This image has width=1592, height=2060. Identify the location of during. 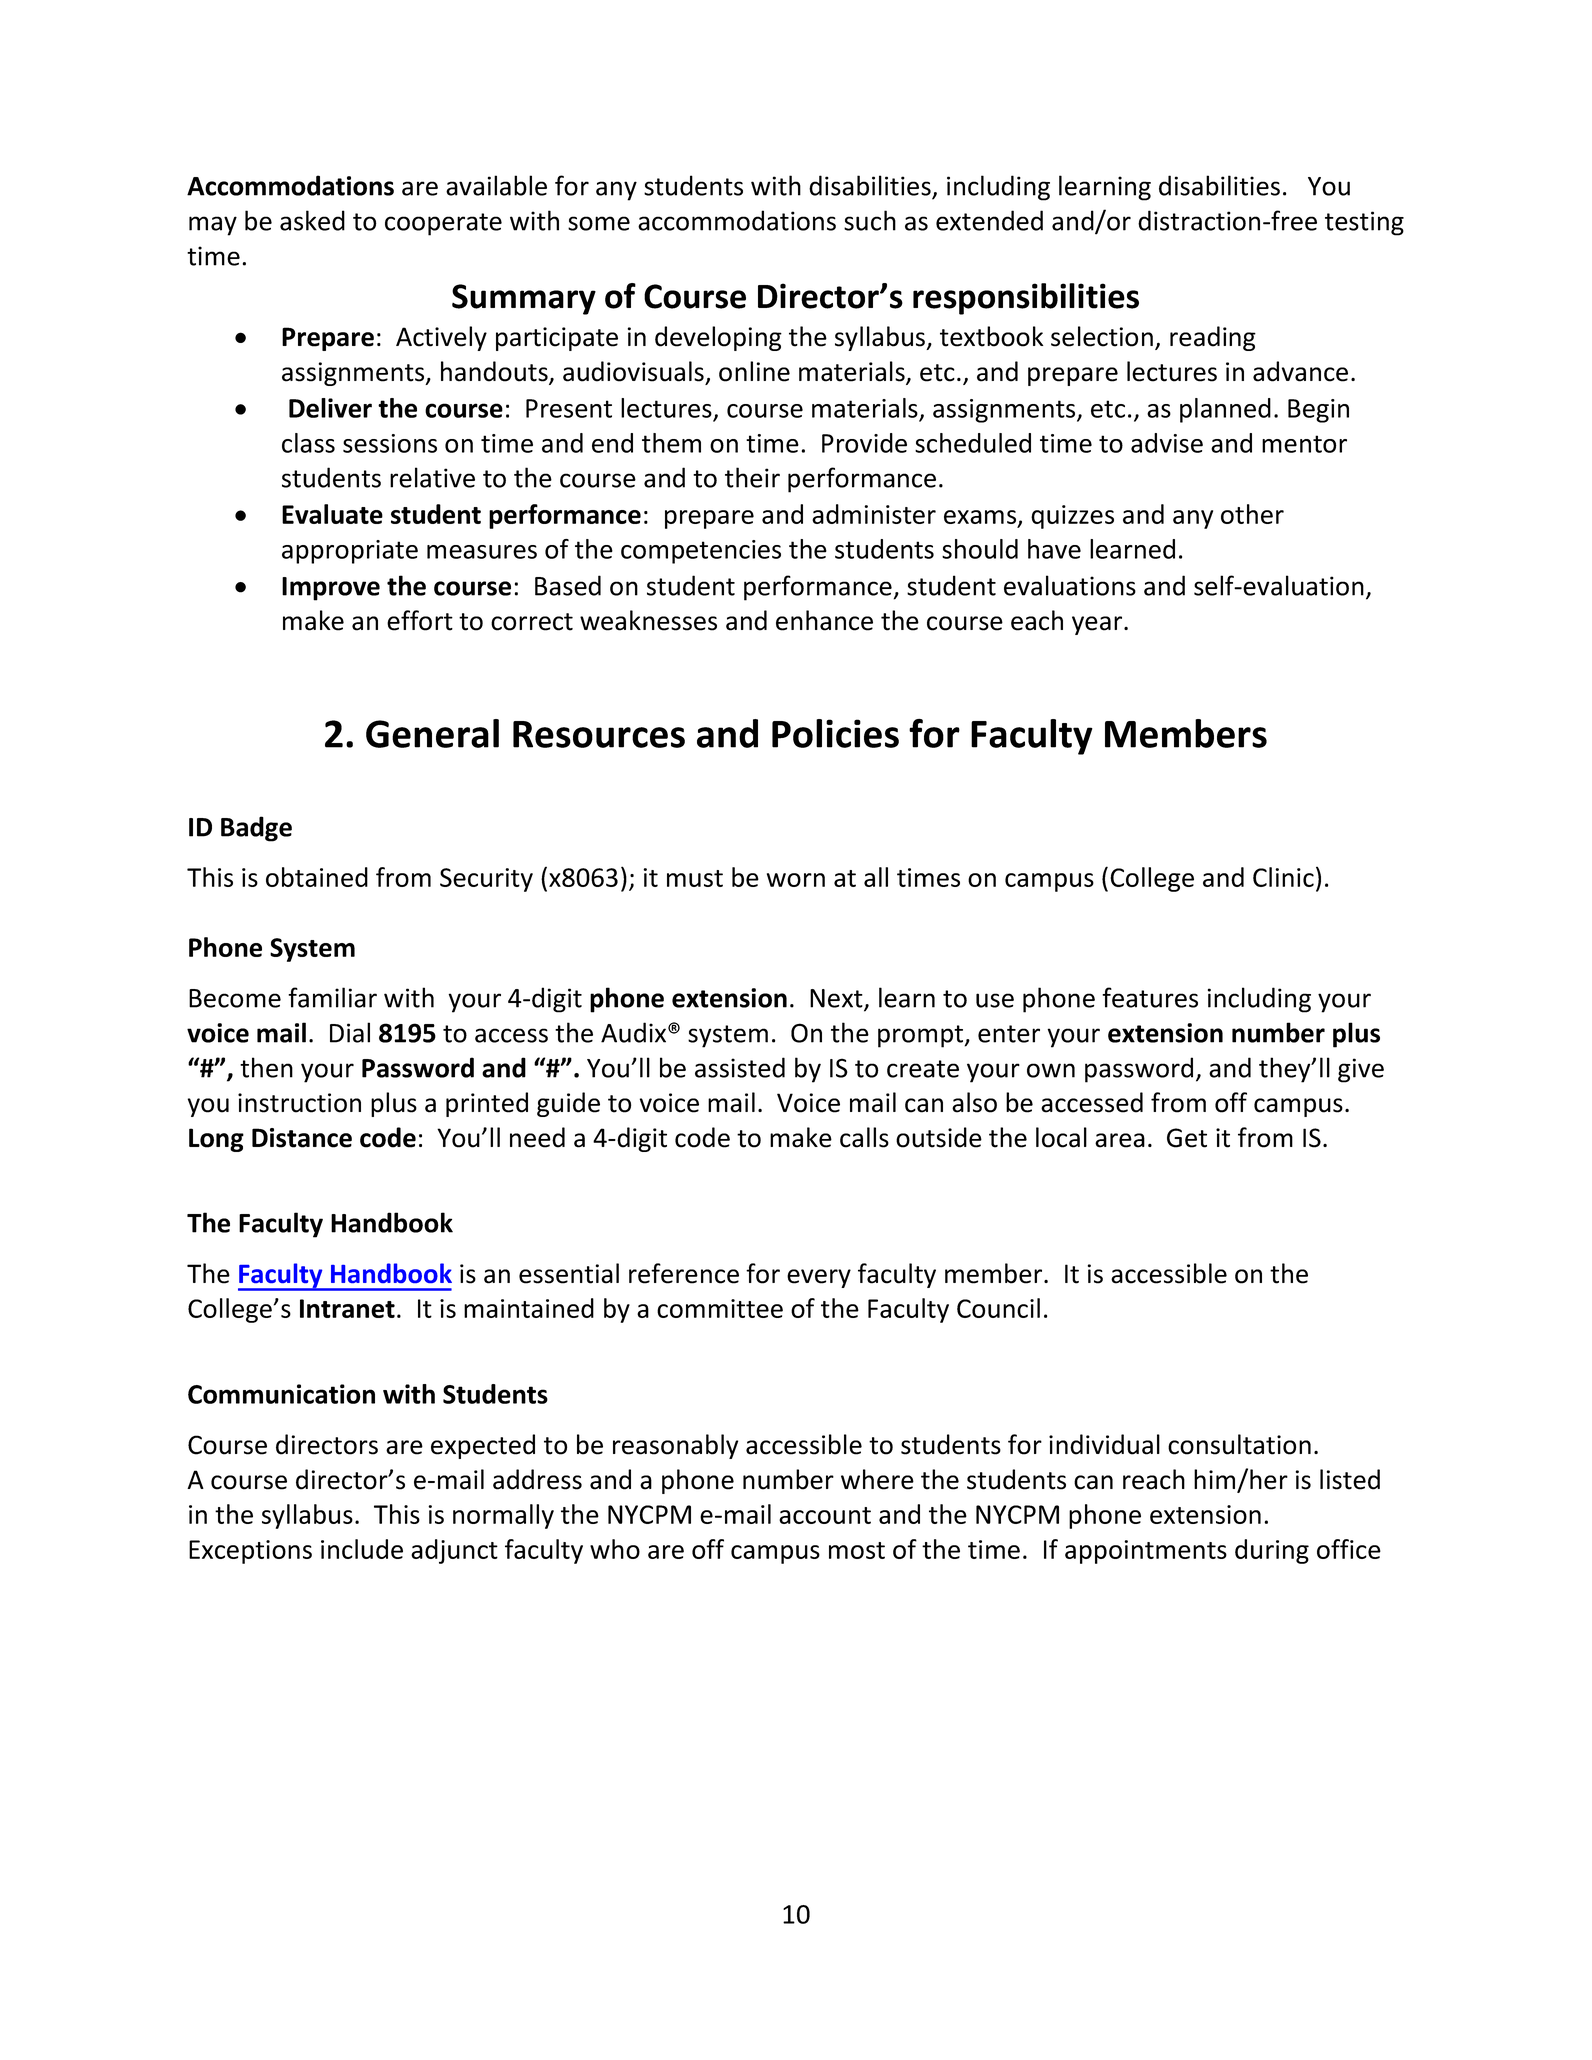
(1272, 1551).
